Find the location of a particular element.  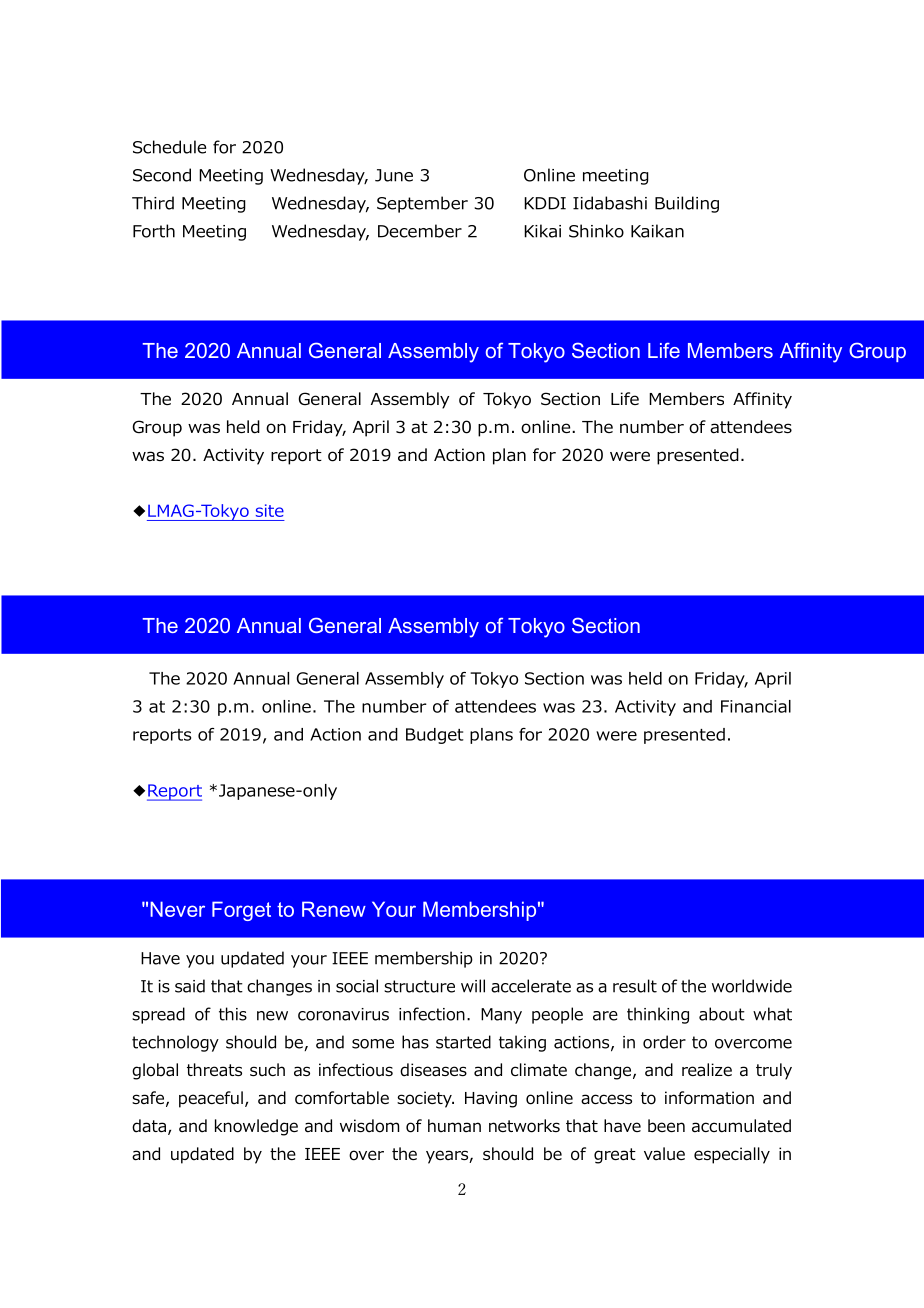

Building is located at coordinates (687, 204).
